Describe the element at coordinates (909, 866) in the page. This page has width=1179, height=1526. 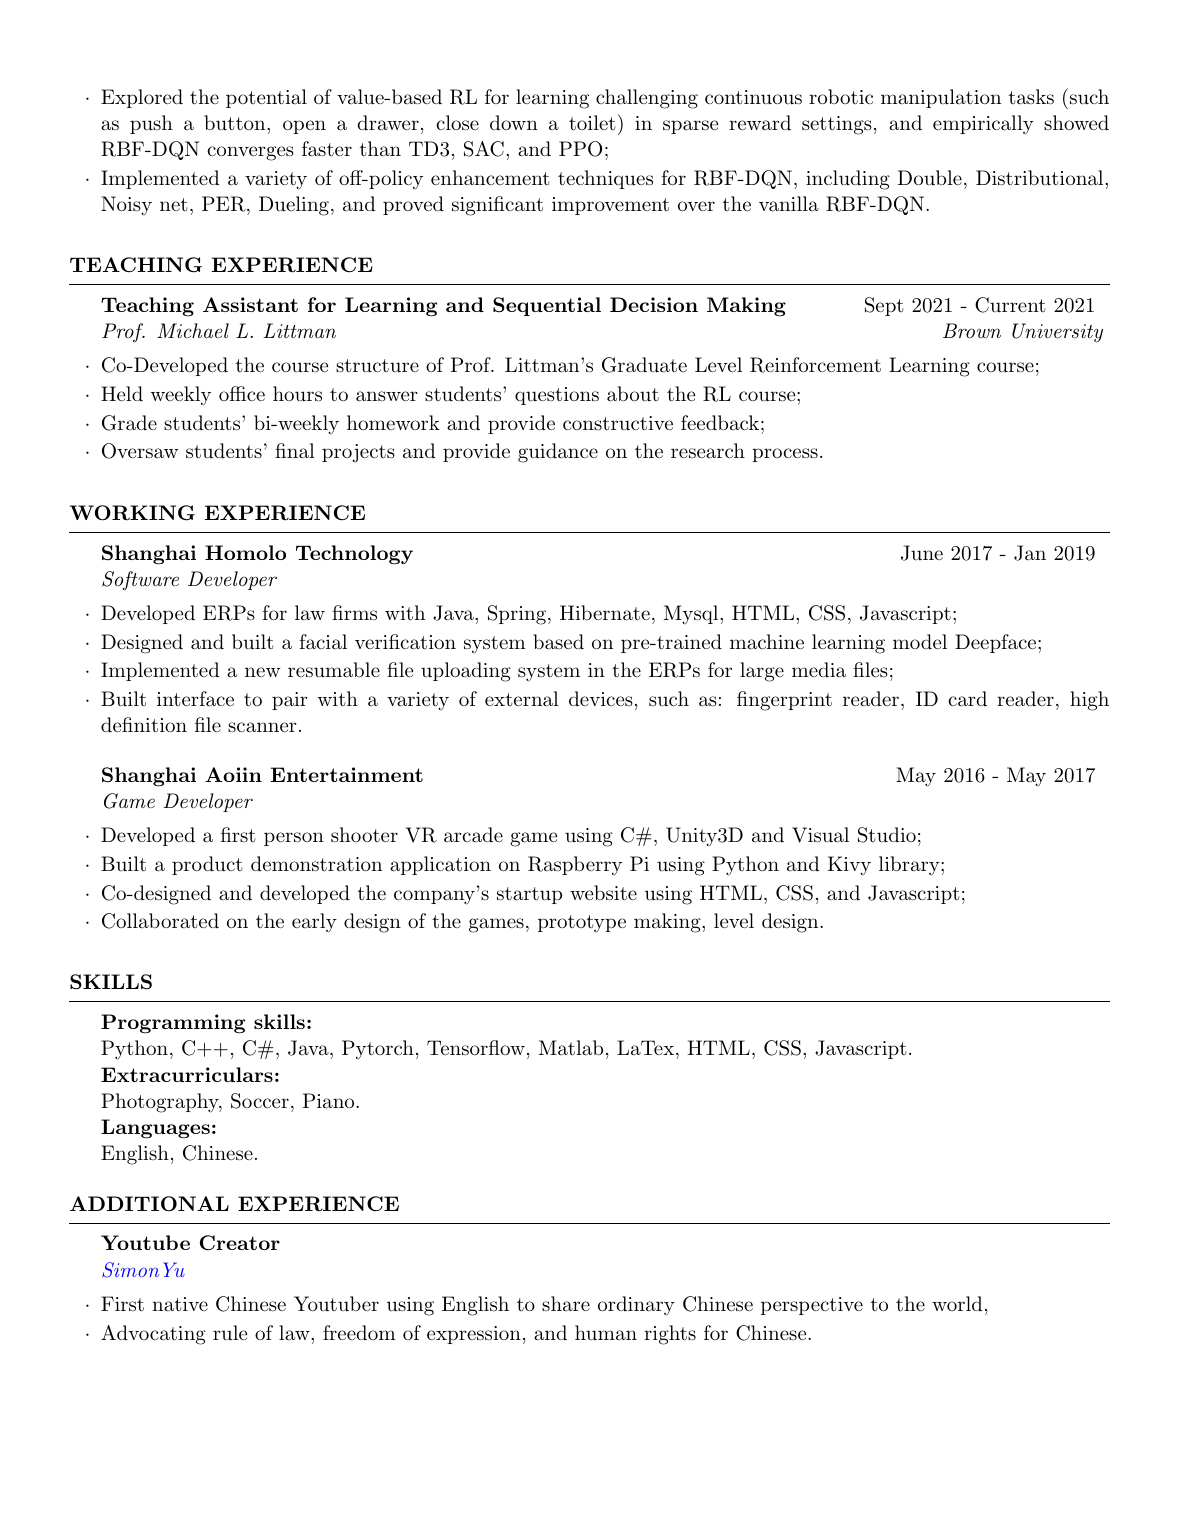
I see `library` at that location.
